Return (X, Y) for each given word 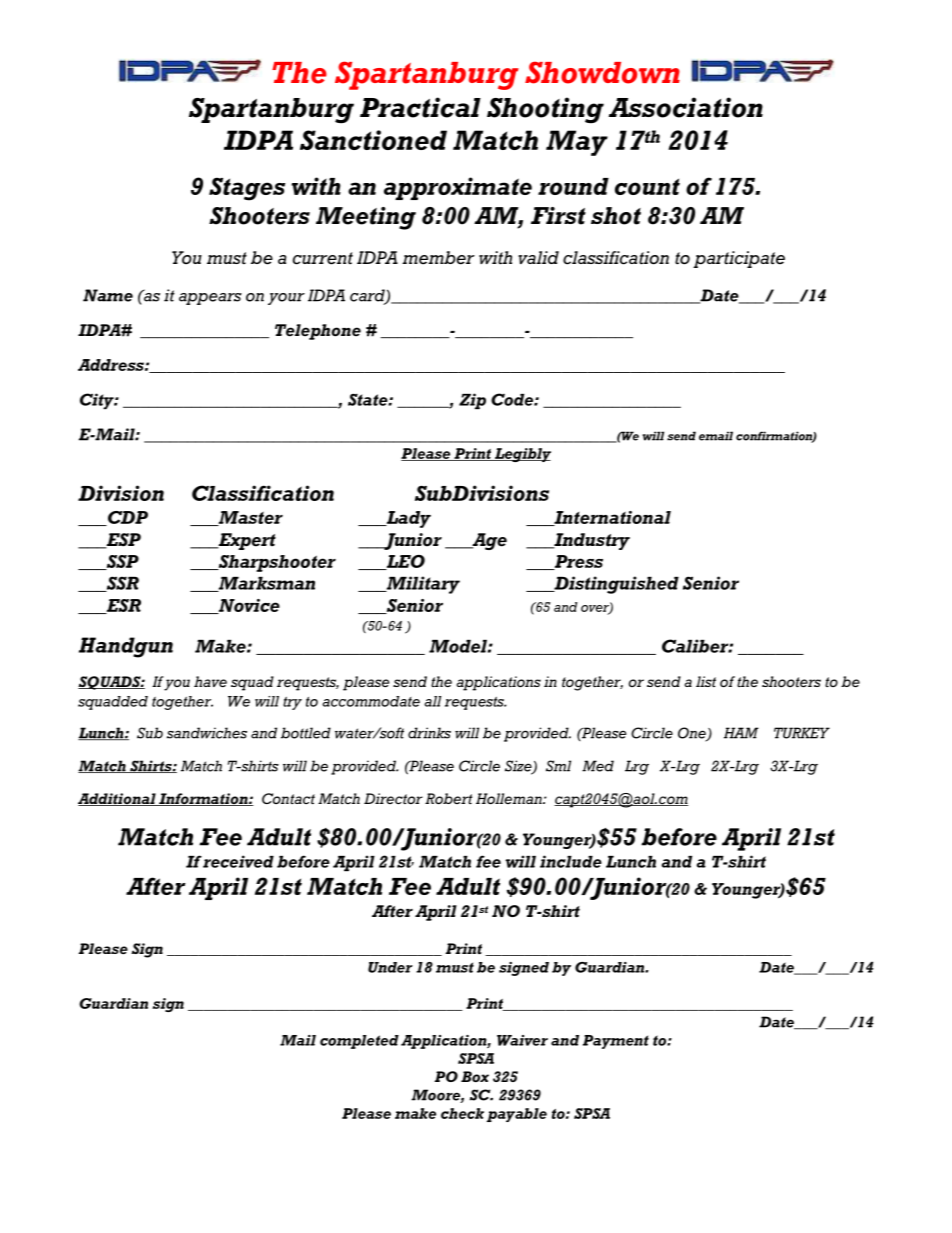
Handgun (126, 647)
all (432, 701)
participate (739, 259)
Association (686, 107)
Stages (247, 189)
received (238, 861)
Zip (472, 401)
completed (359, 1042)
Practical (420, 107)
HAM (741, 733)
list (706, 681)
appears (210, 299)
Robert (448, 798)
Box (475, 1076)
